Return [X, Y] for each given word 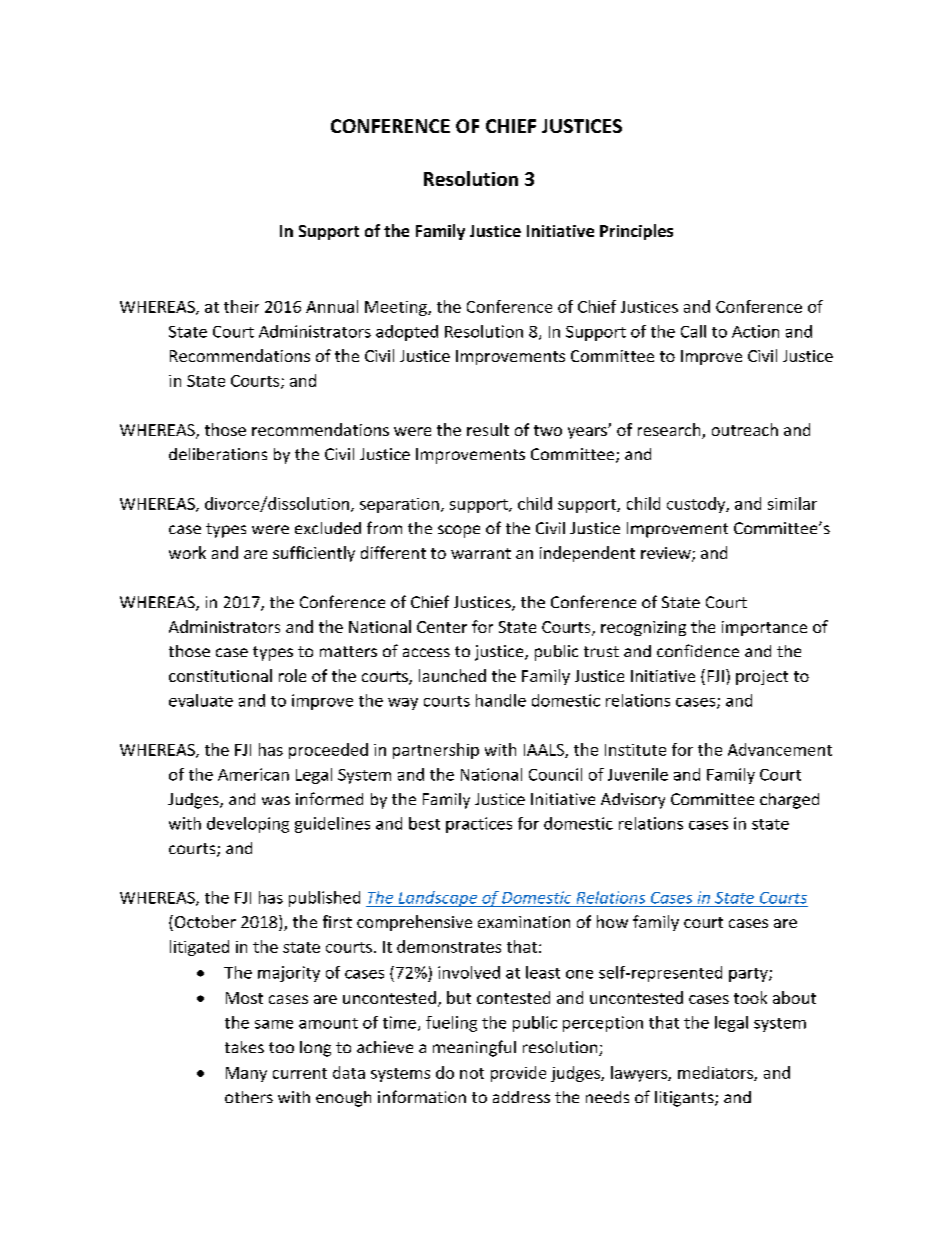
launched [452, 675]
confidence [698, 650]
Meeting [397, 308]
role [292, 675]
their [241, 306]
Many [246, 1074]
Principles [636, 232]
